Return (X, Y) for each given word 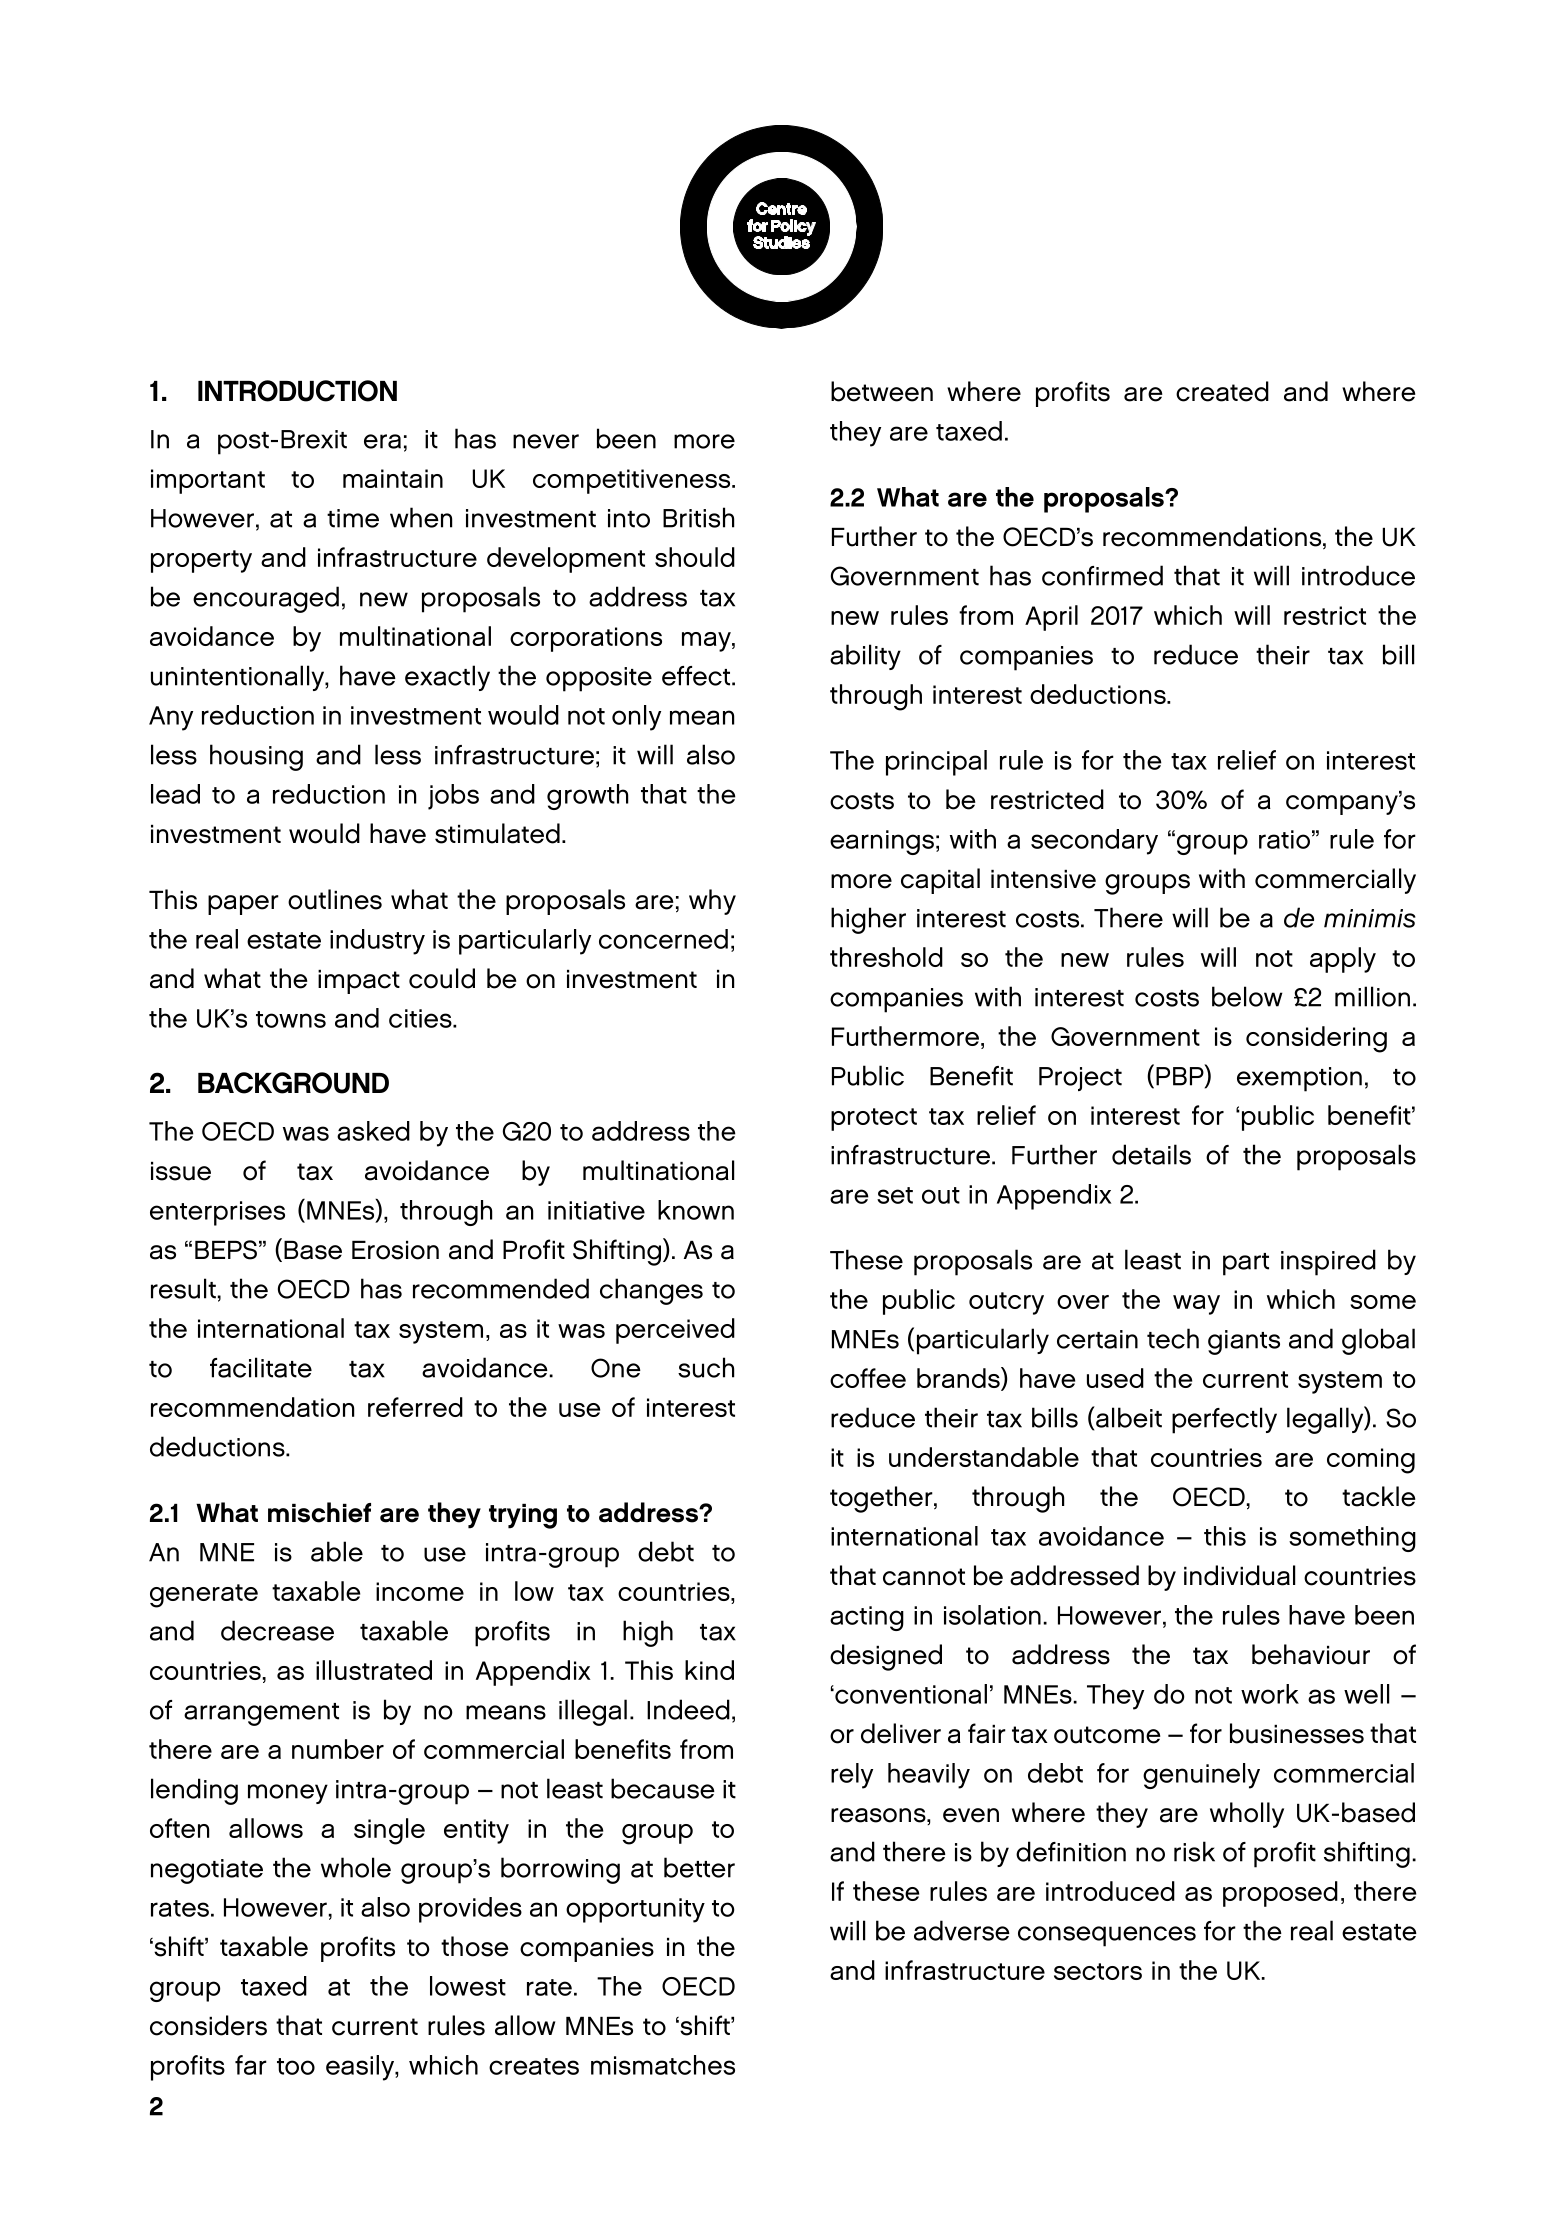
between (882, 391)
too (296, 2066)
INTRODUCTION (297, 391)
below (1247, 996)
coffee (868, 1378)
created (1222, 391)
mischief (319, 1512)
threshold (886, 957)
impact (359, 982)
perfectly (1224, 1420)
